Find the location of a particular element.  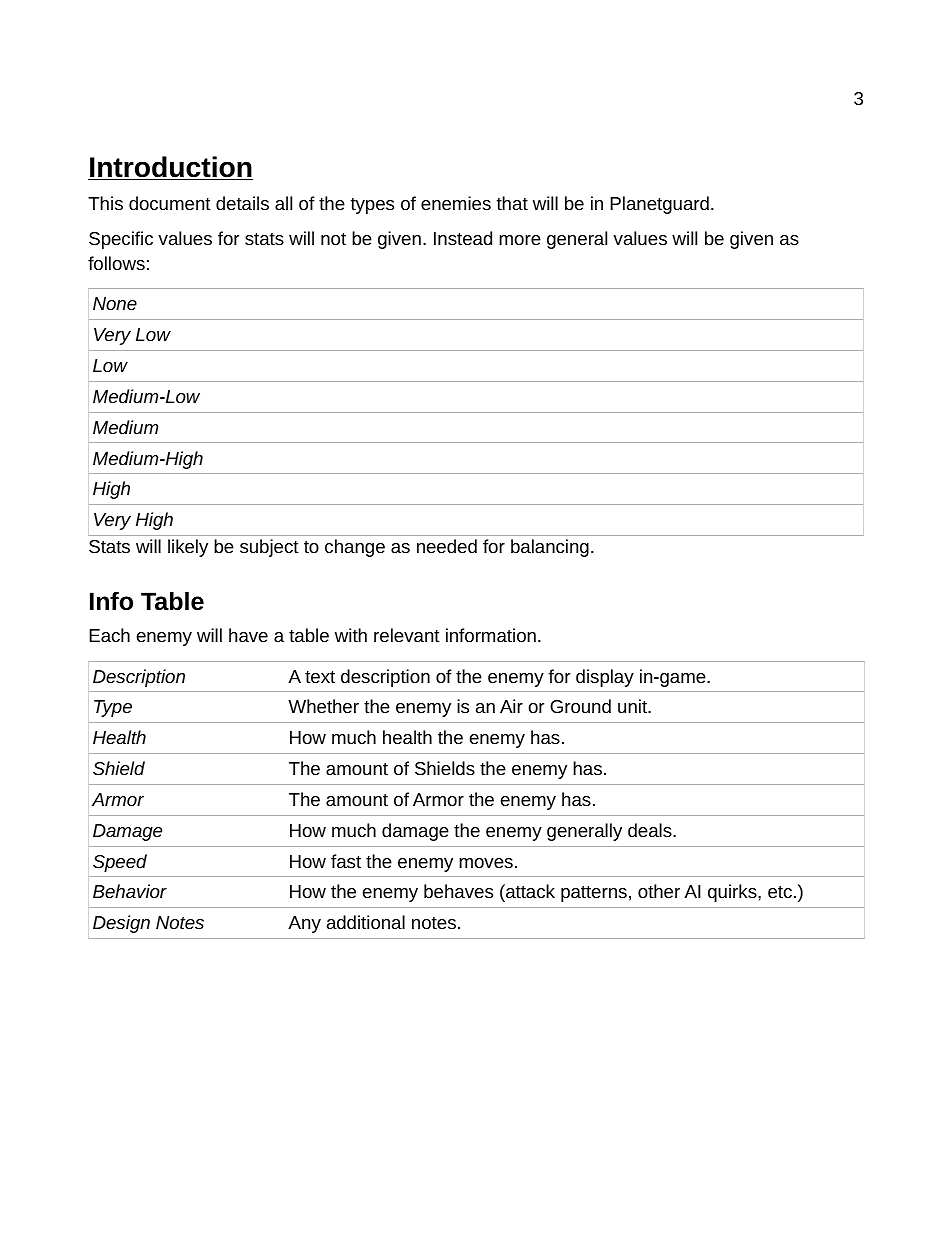

document is located at coordinates (170, 203).
